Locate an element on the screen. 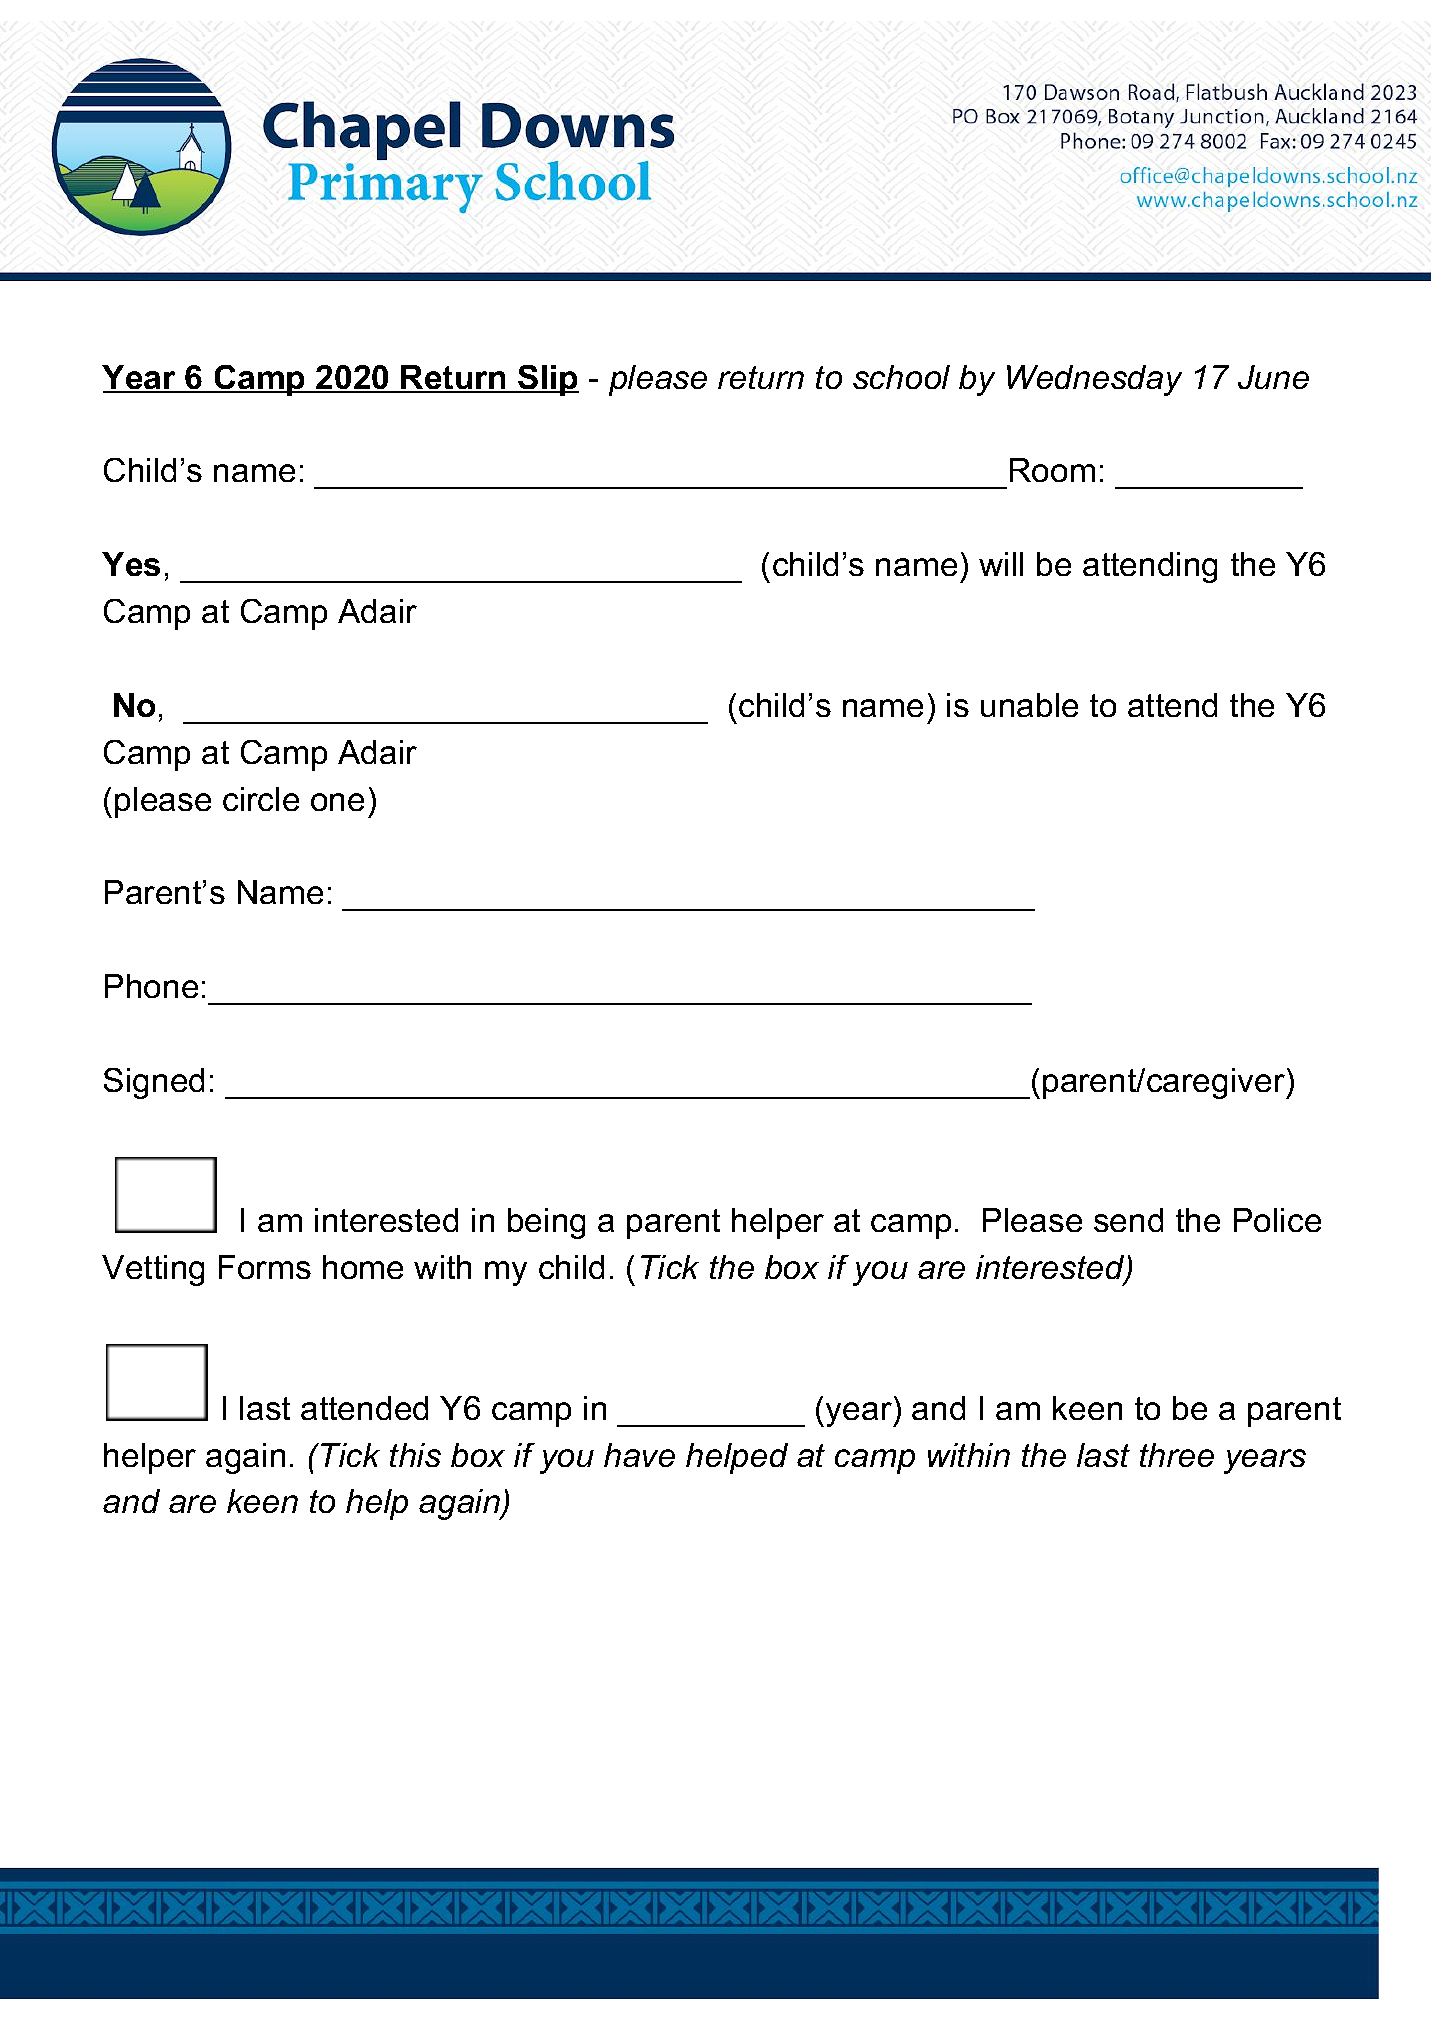  this is located at coordinates (415, 1455).
